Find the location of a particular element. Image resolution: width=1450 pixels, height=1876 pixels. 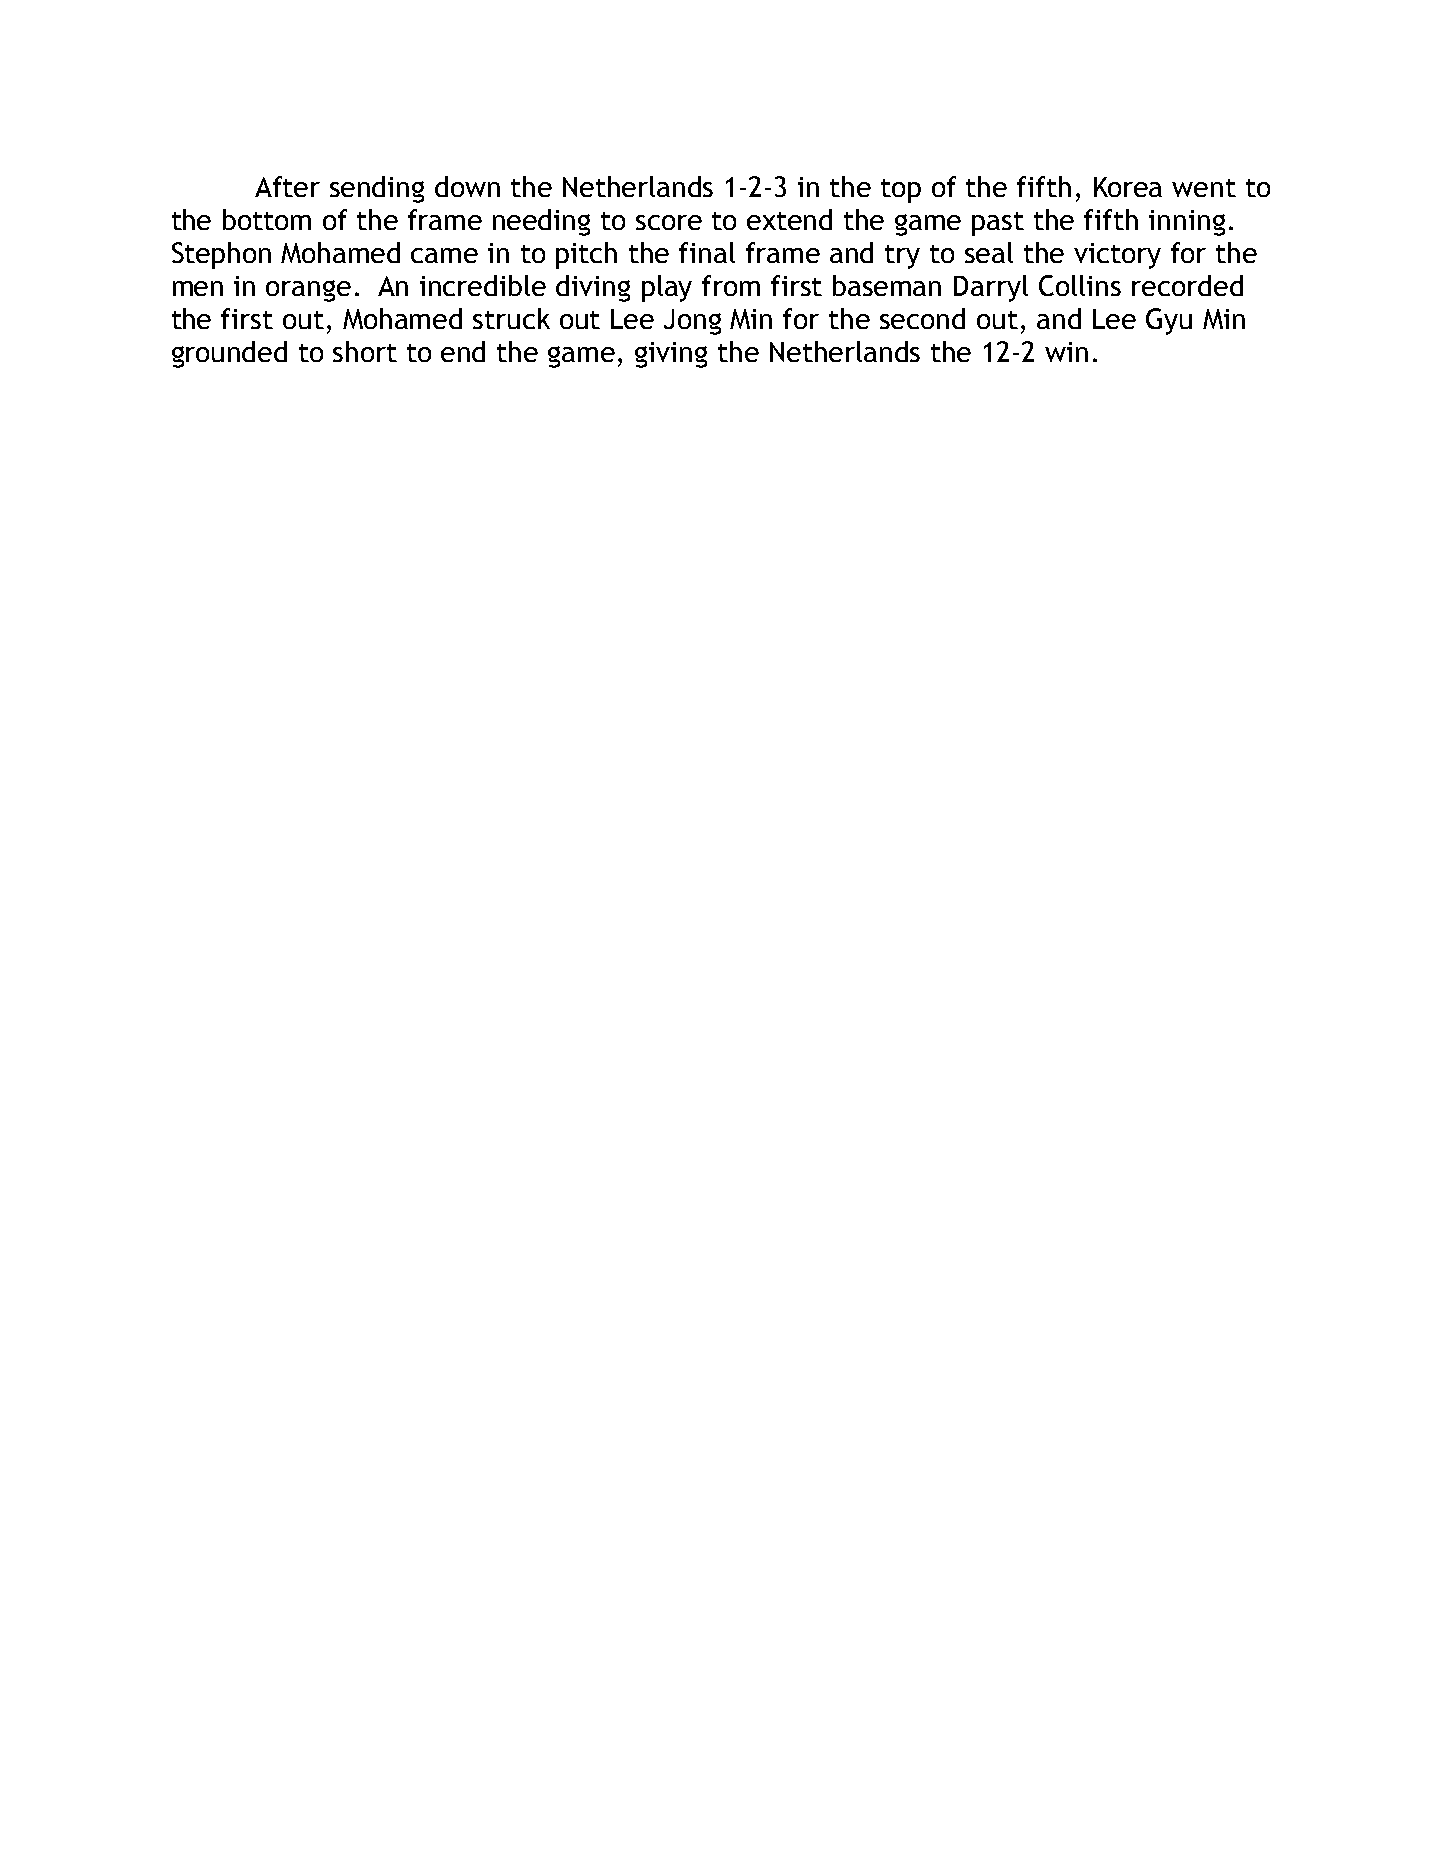

Collins is located at coordinates (1080, 285).
